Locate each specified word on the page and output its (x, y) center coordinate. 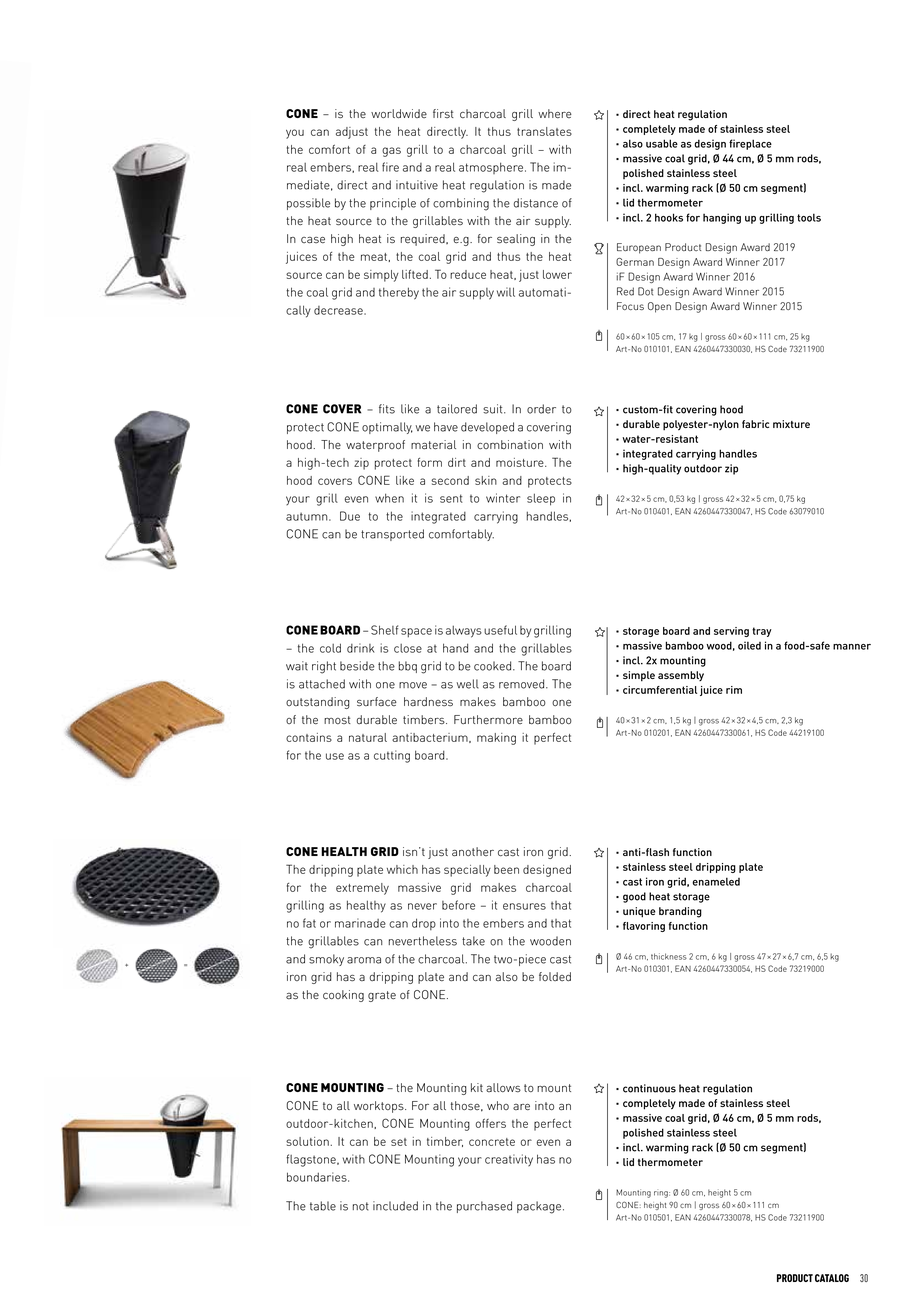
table (323, 1206)
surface (377, 702)
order (541, 409)
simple (639, 676)
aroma (364, 960)
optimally (387, 428)
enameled (716, 881)
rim (734, 690)
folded (555, 976)
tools (809, 217)
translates (544, 131)
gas (391, 152)
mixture (791, 424)
